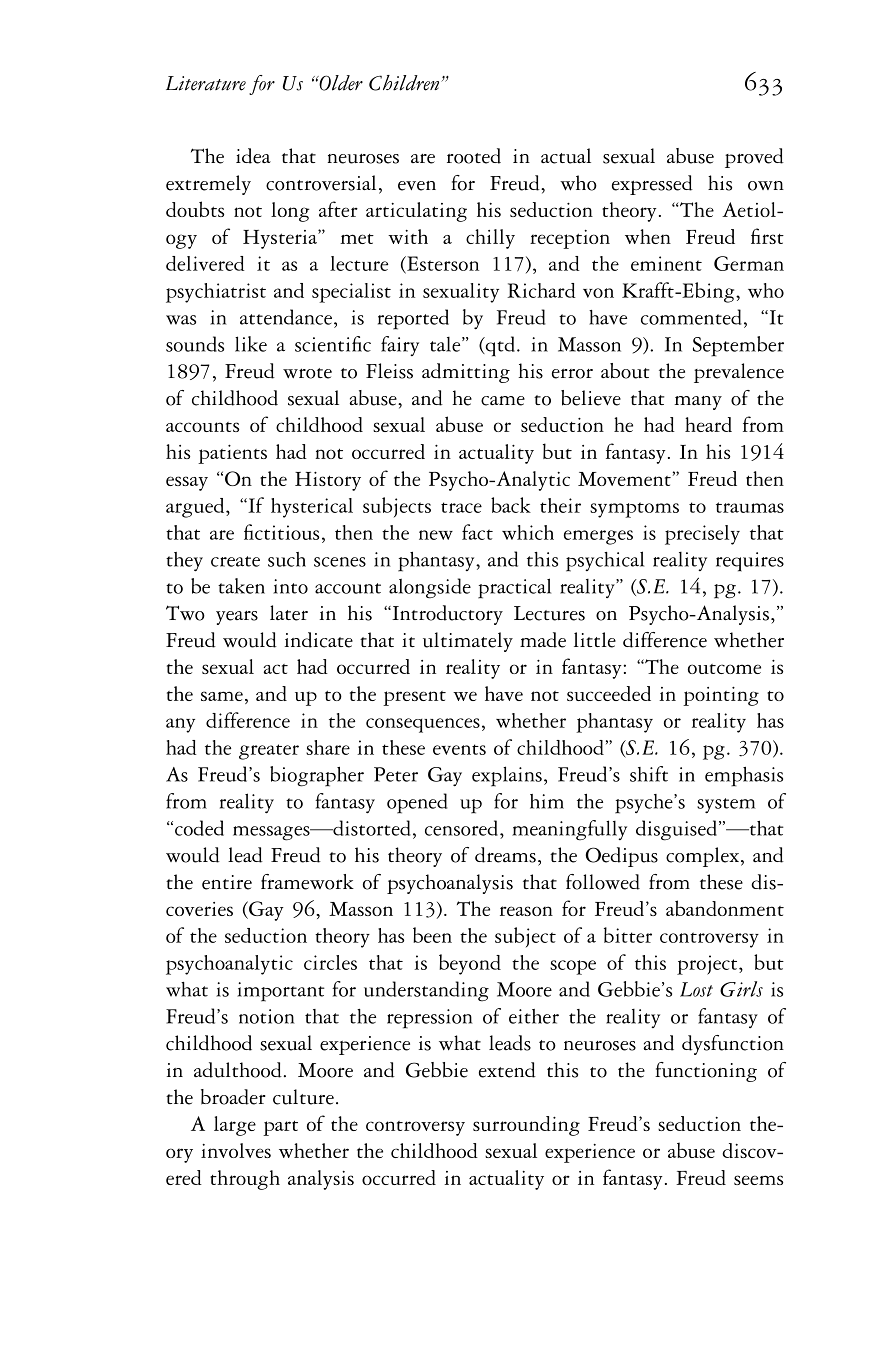  Describe the element at coordinates (468, 642) in the screenshot. I see `ultimately` at that location.
